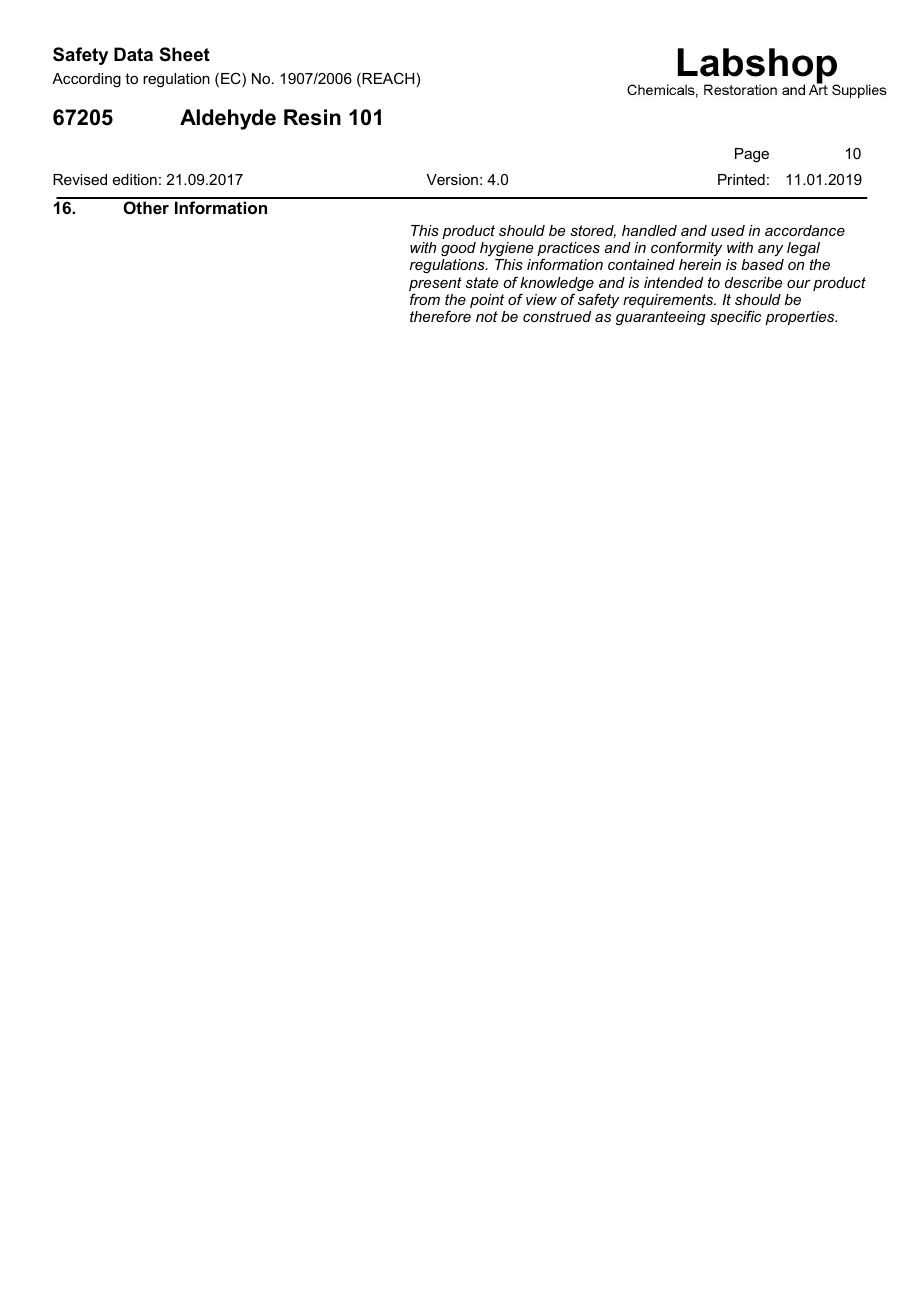  Describe the element at coordinates (458, 249) in the document. I see `good` at that location.
